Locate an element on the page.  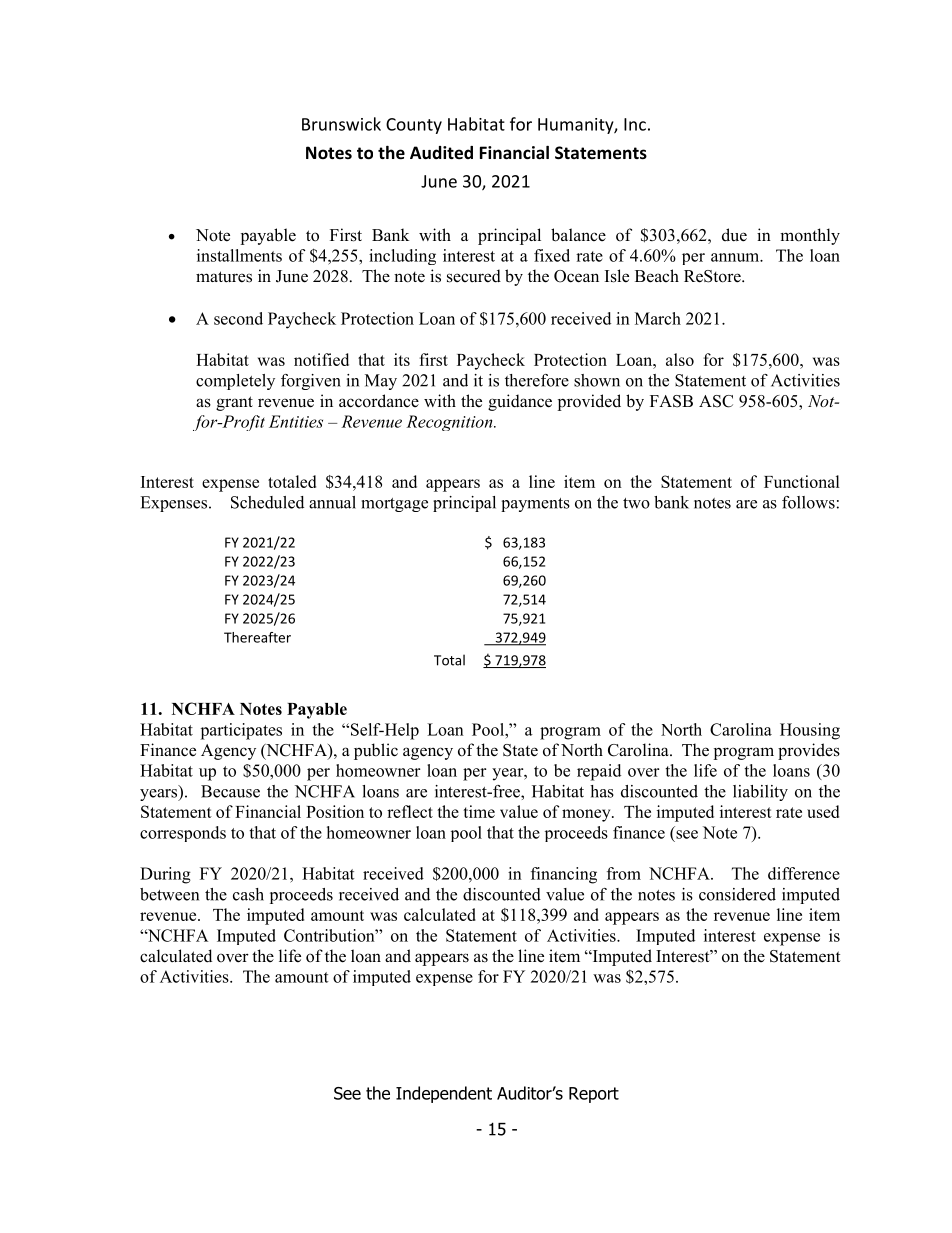
due is located at coordinates (734, 235).
